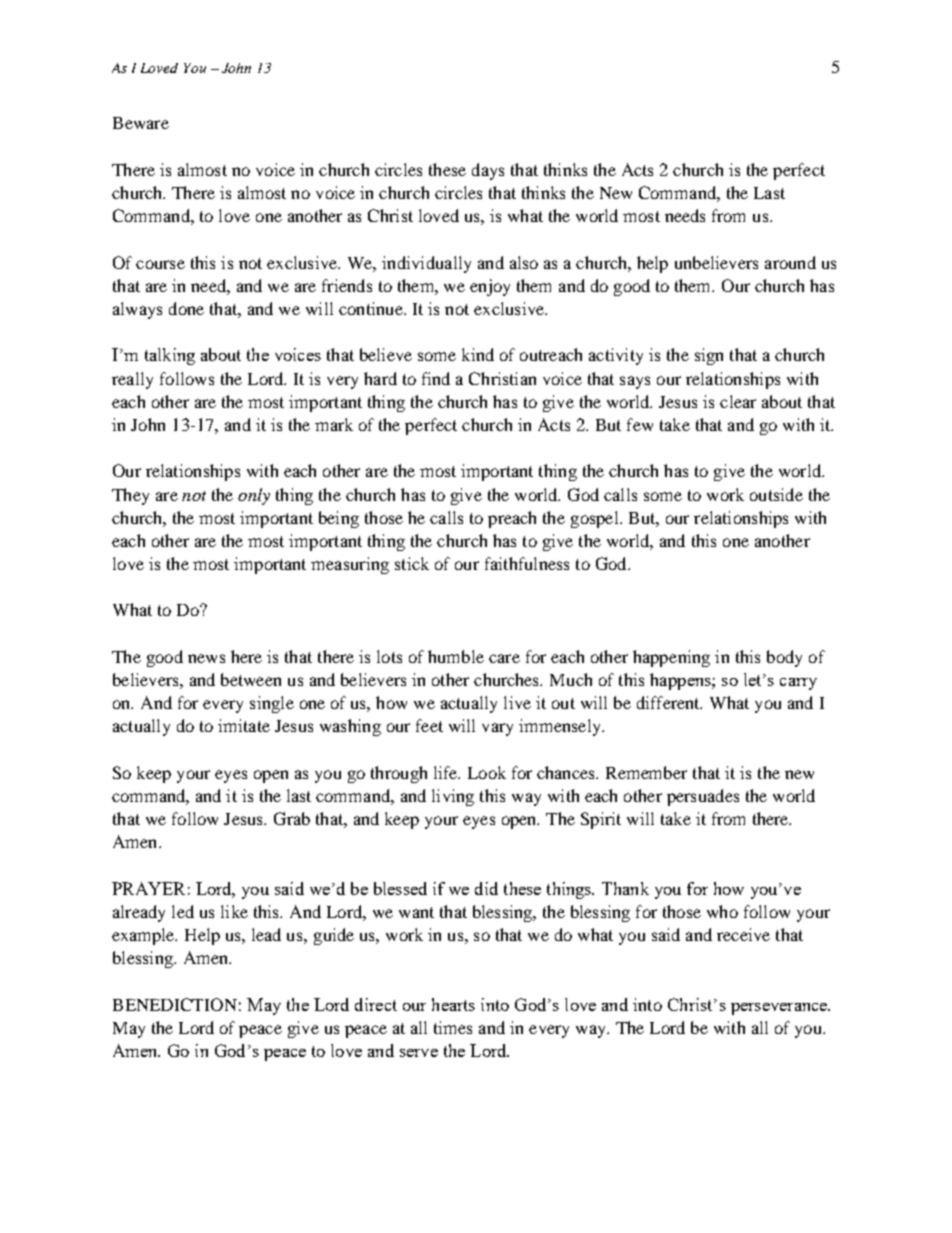  Describe the element at coordinates (790, 262) in the image. I see `around` at that location.
